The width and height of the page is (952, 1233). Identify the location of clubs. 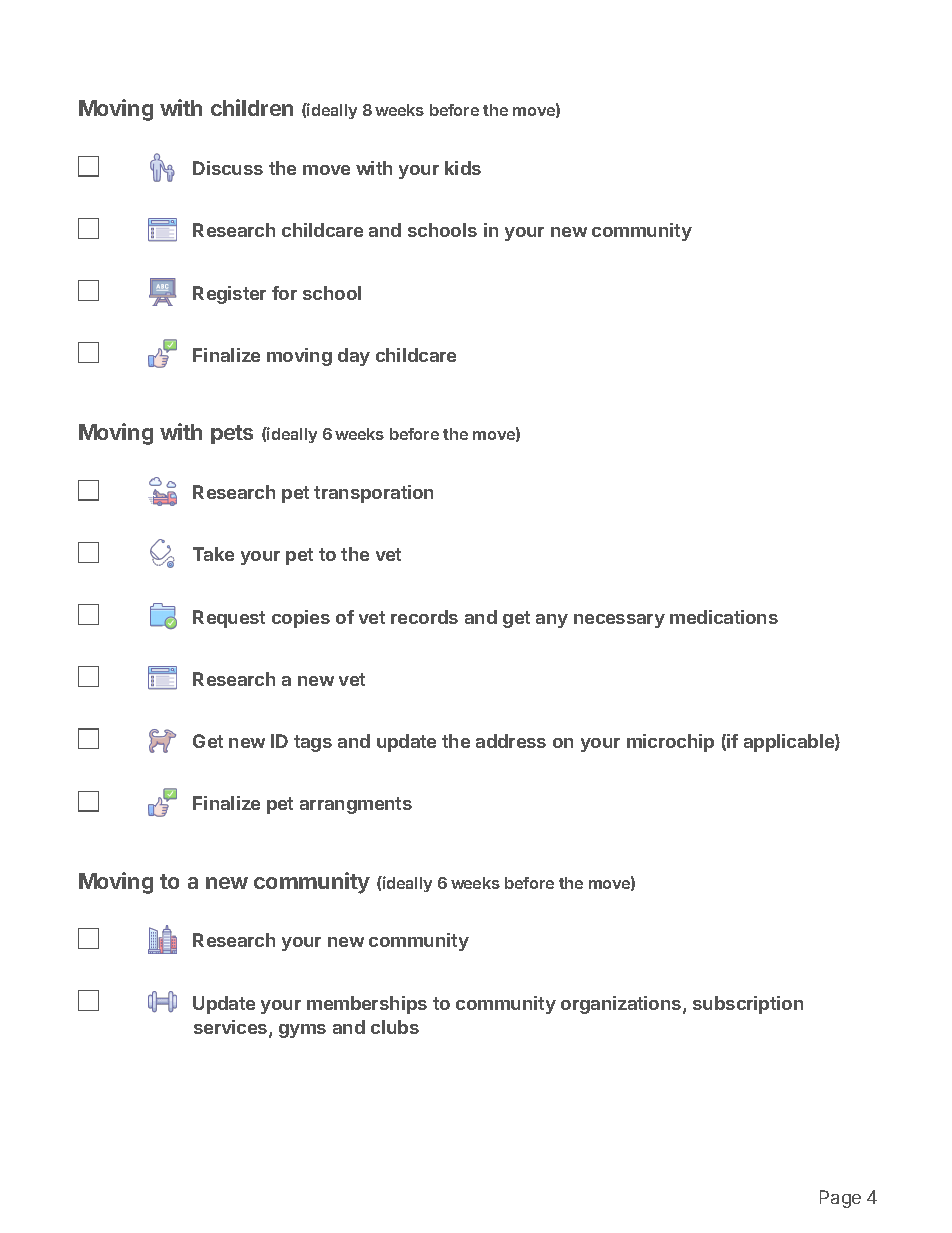
(395, 1027).
